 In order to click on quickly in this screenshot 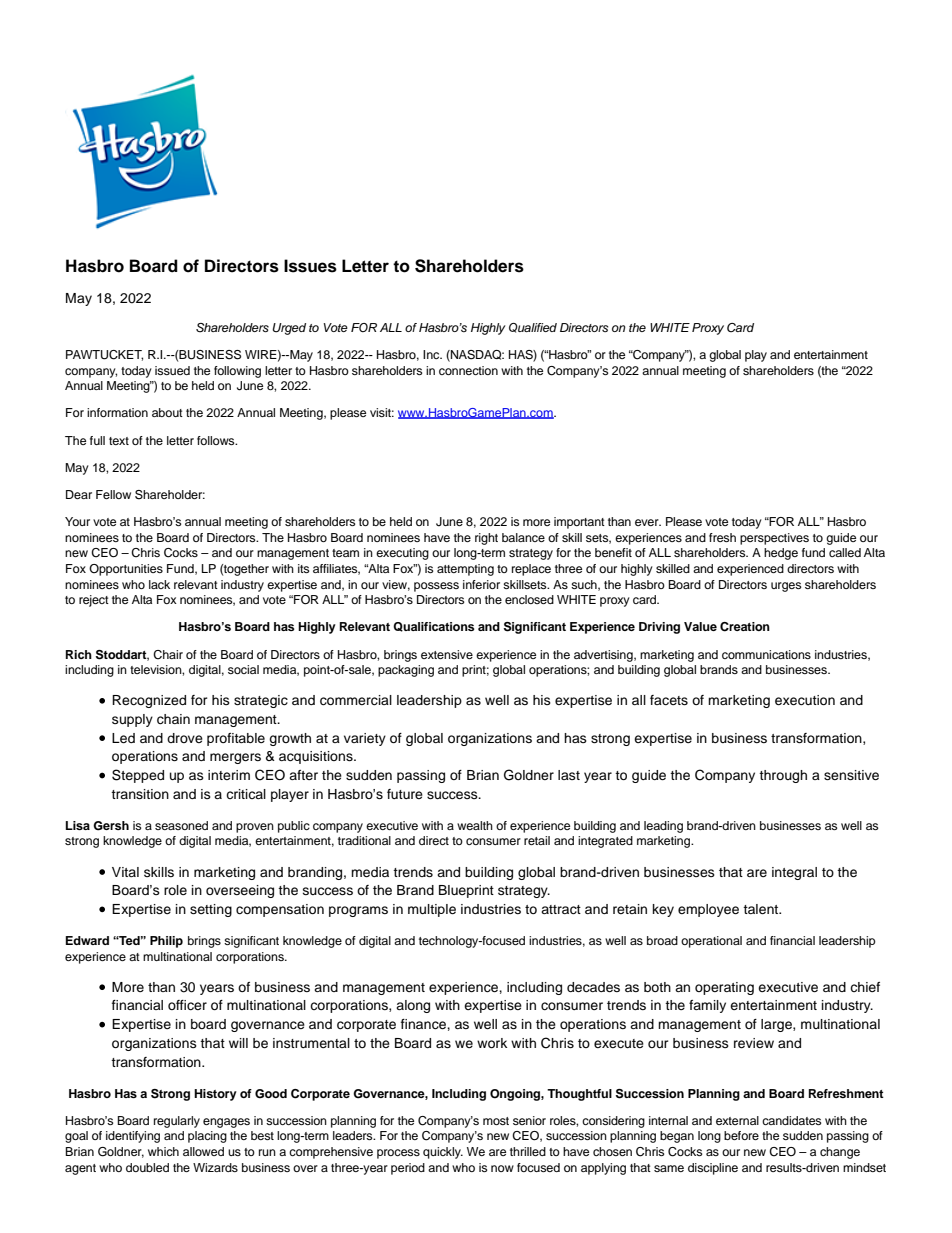, I will do `click(443, 1153)`.
